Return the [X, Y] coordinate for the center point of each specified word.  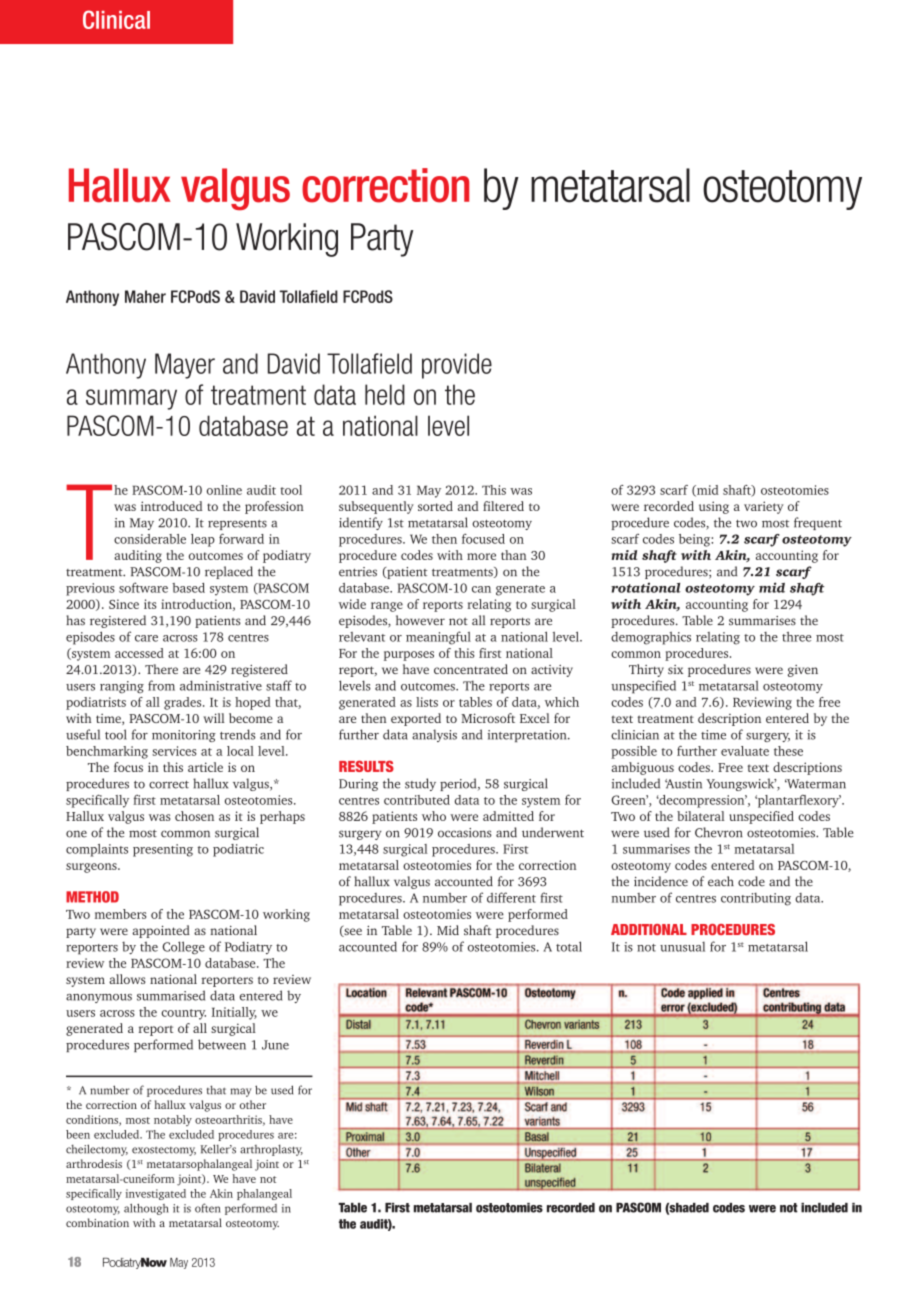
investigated [156, 1194]
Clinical [116, 19]
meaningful [438, 638]
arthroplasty [271, 1150]
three [796, 637]
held [385, 394]
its [150, 604]
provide [457, 366]
